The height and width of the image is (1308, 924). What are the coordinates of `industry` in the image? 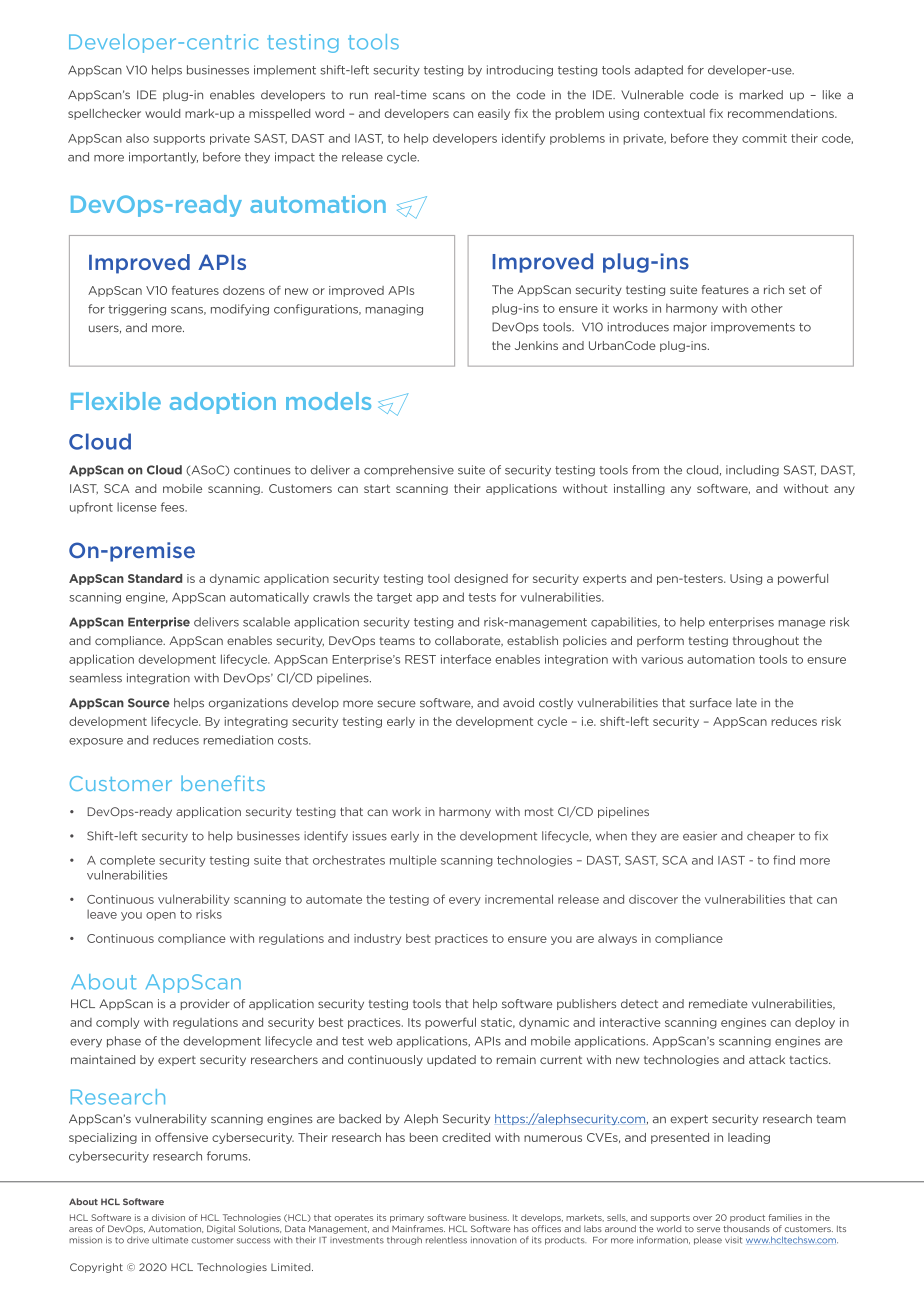 It's located at (377, 939).
